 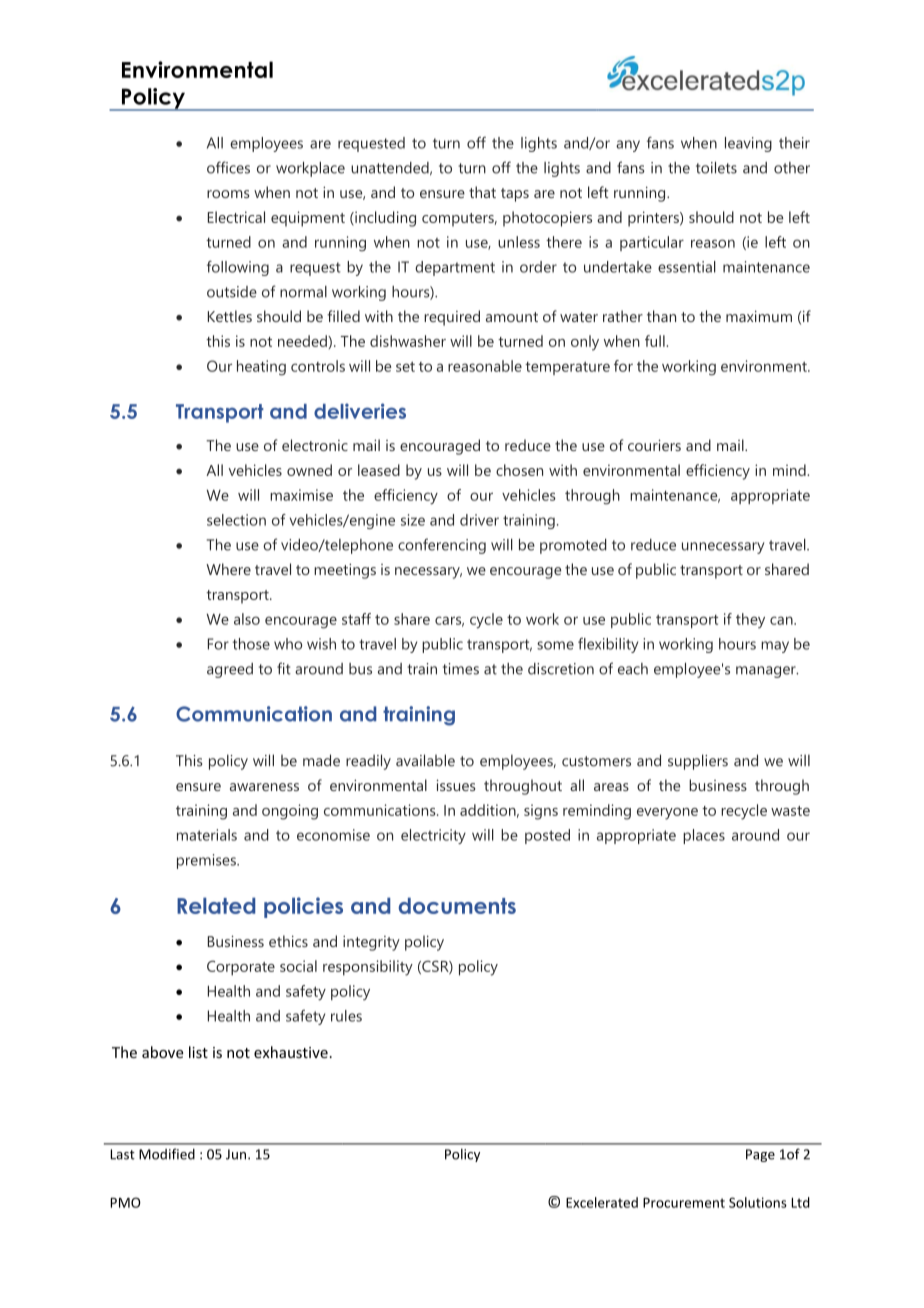 I want to click on Jun, so click(x=237, y=1154).
